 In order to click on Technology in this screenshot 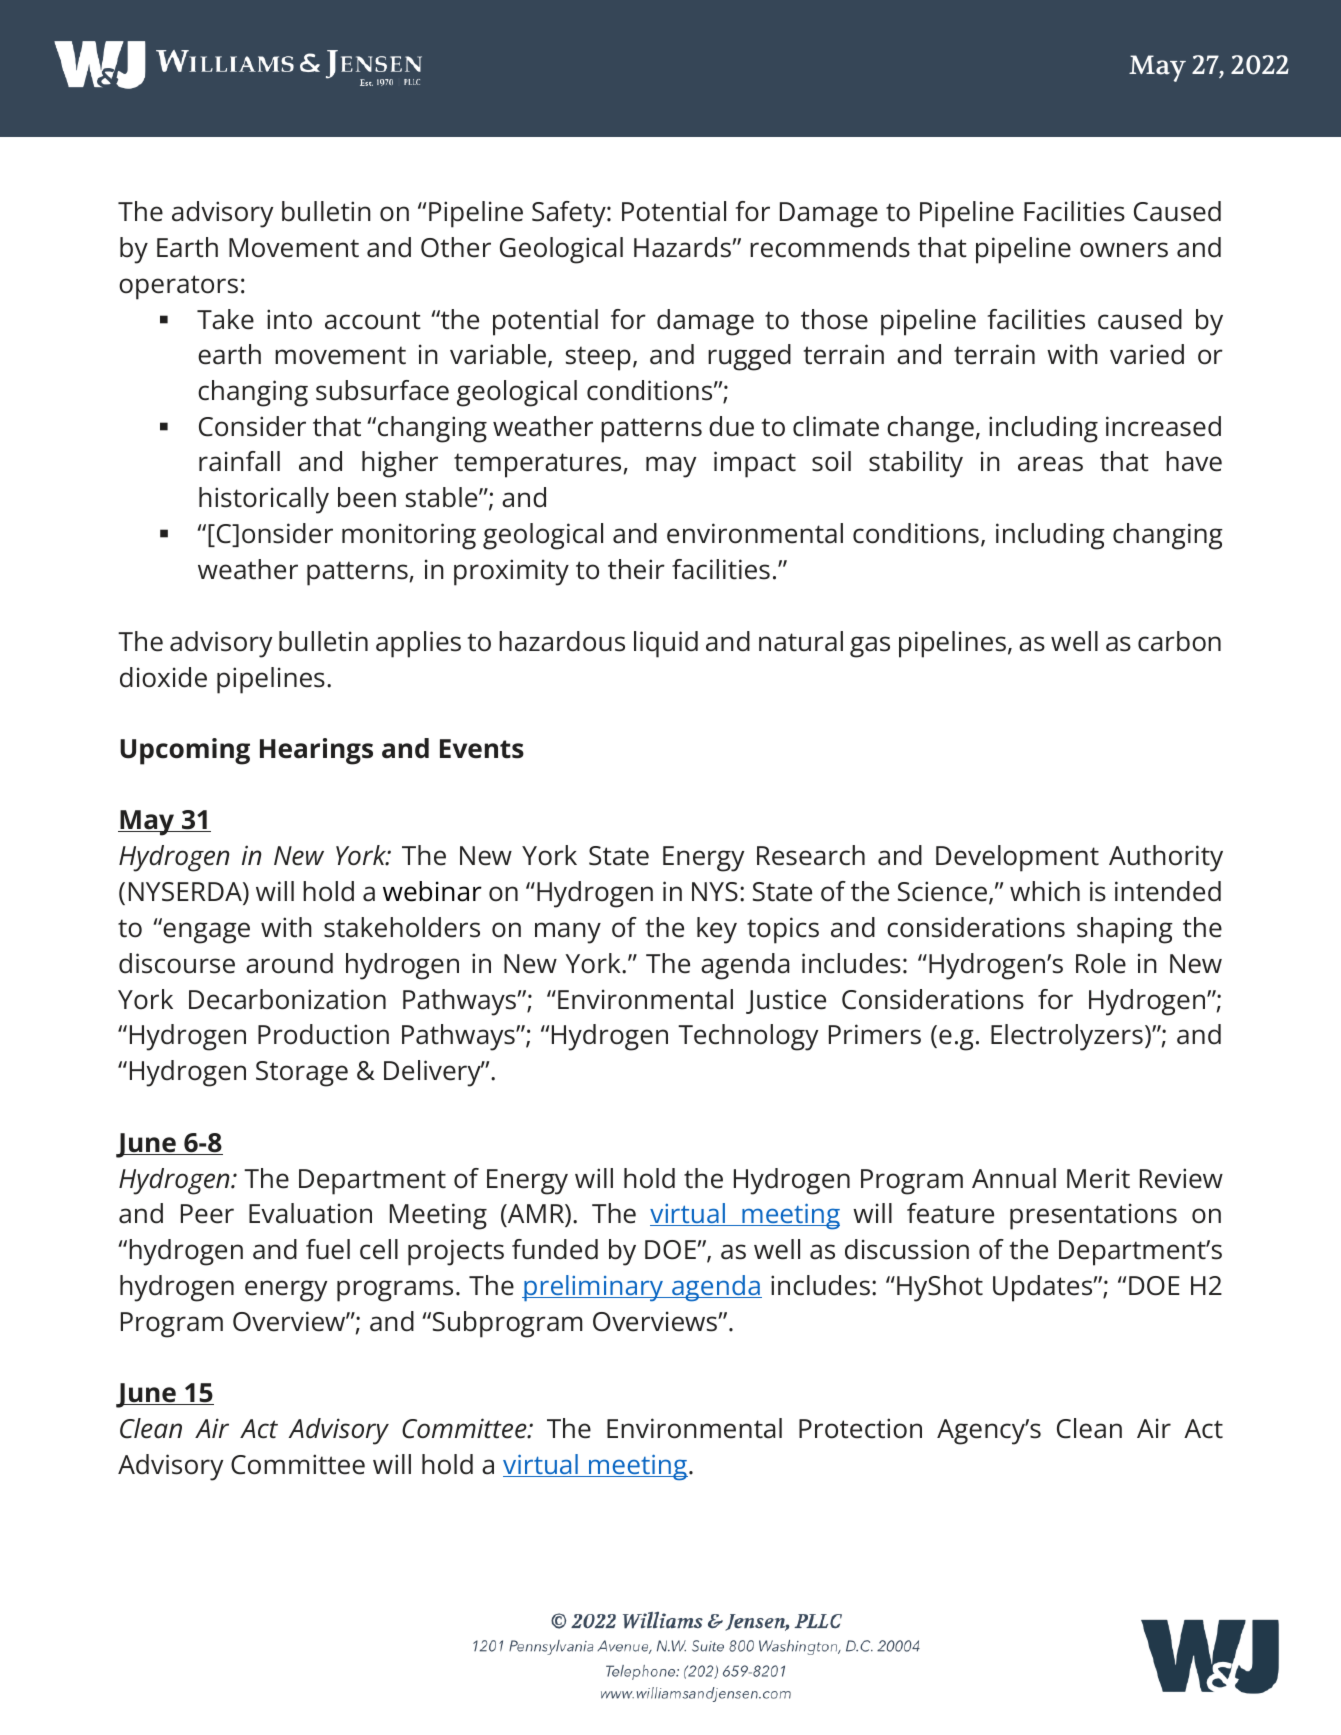, I will do `click(748, 1037)`.
